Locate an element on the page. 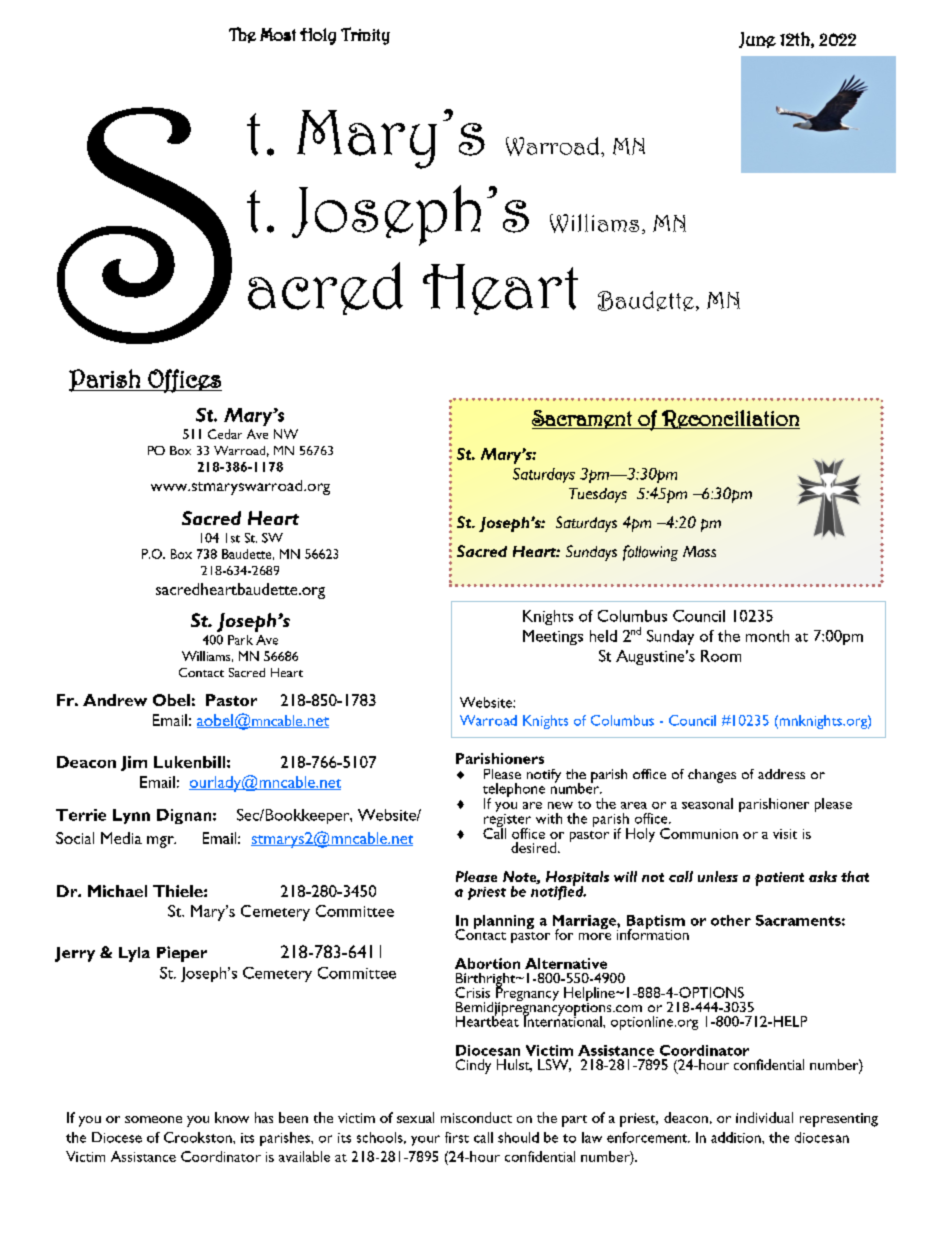 Image resolution: width=952 pixels, height=1233 pixels. someone is located at coordinates (153, 1119).
